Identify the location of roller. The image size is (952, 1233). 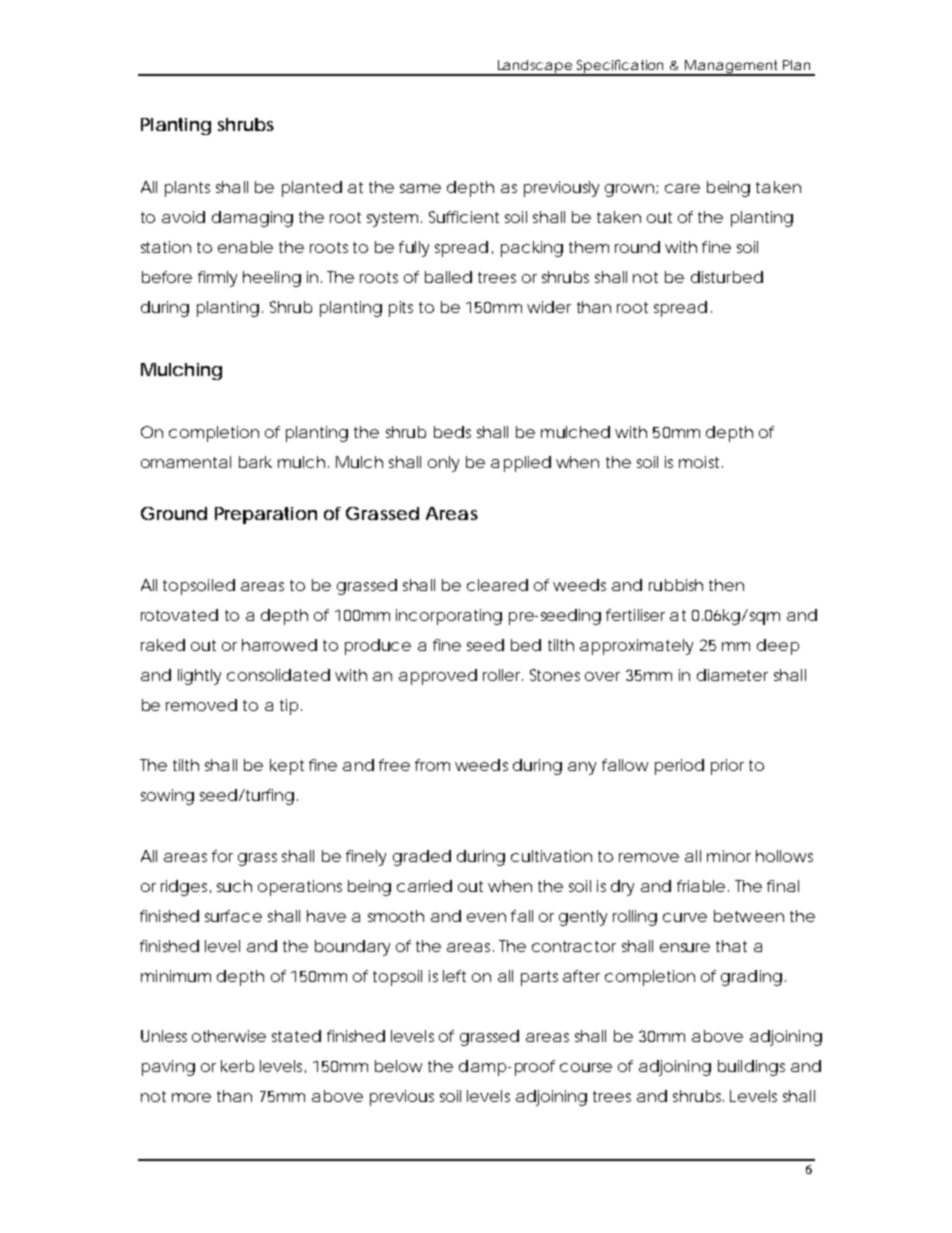
(503, 675).
